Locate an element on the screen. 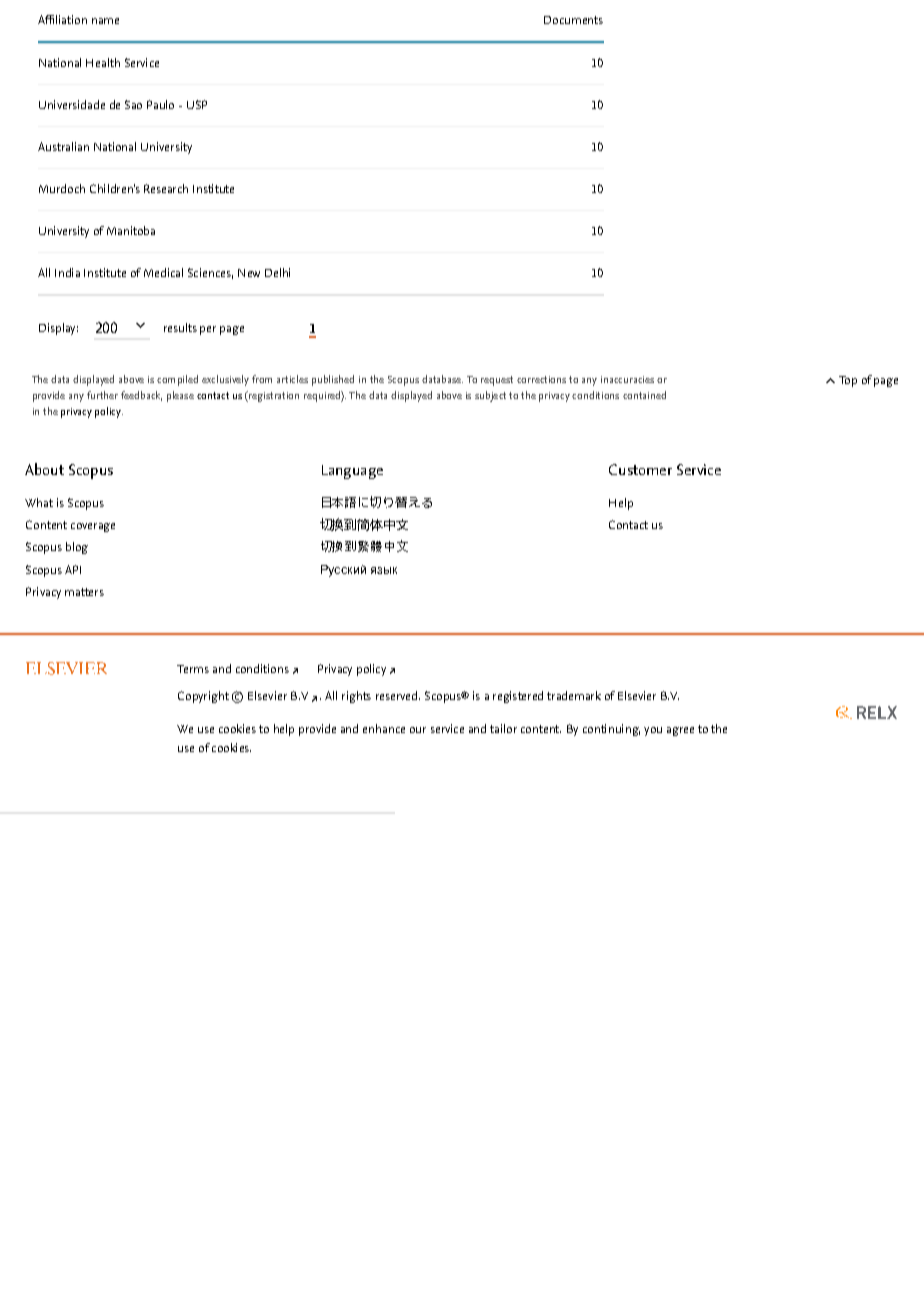 The width and height of the screenshot is (924, 1308). our is located at coordinates (418, 730).
